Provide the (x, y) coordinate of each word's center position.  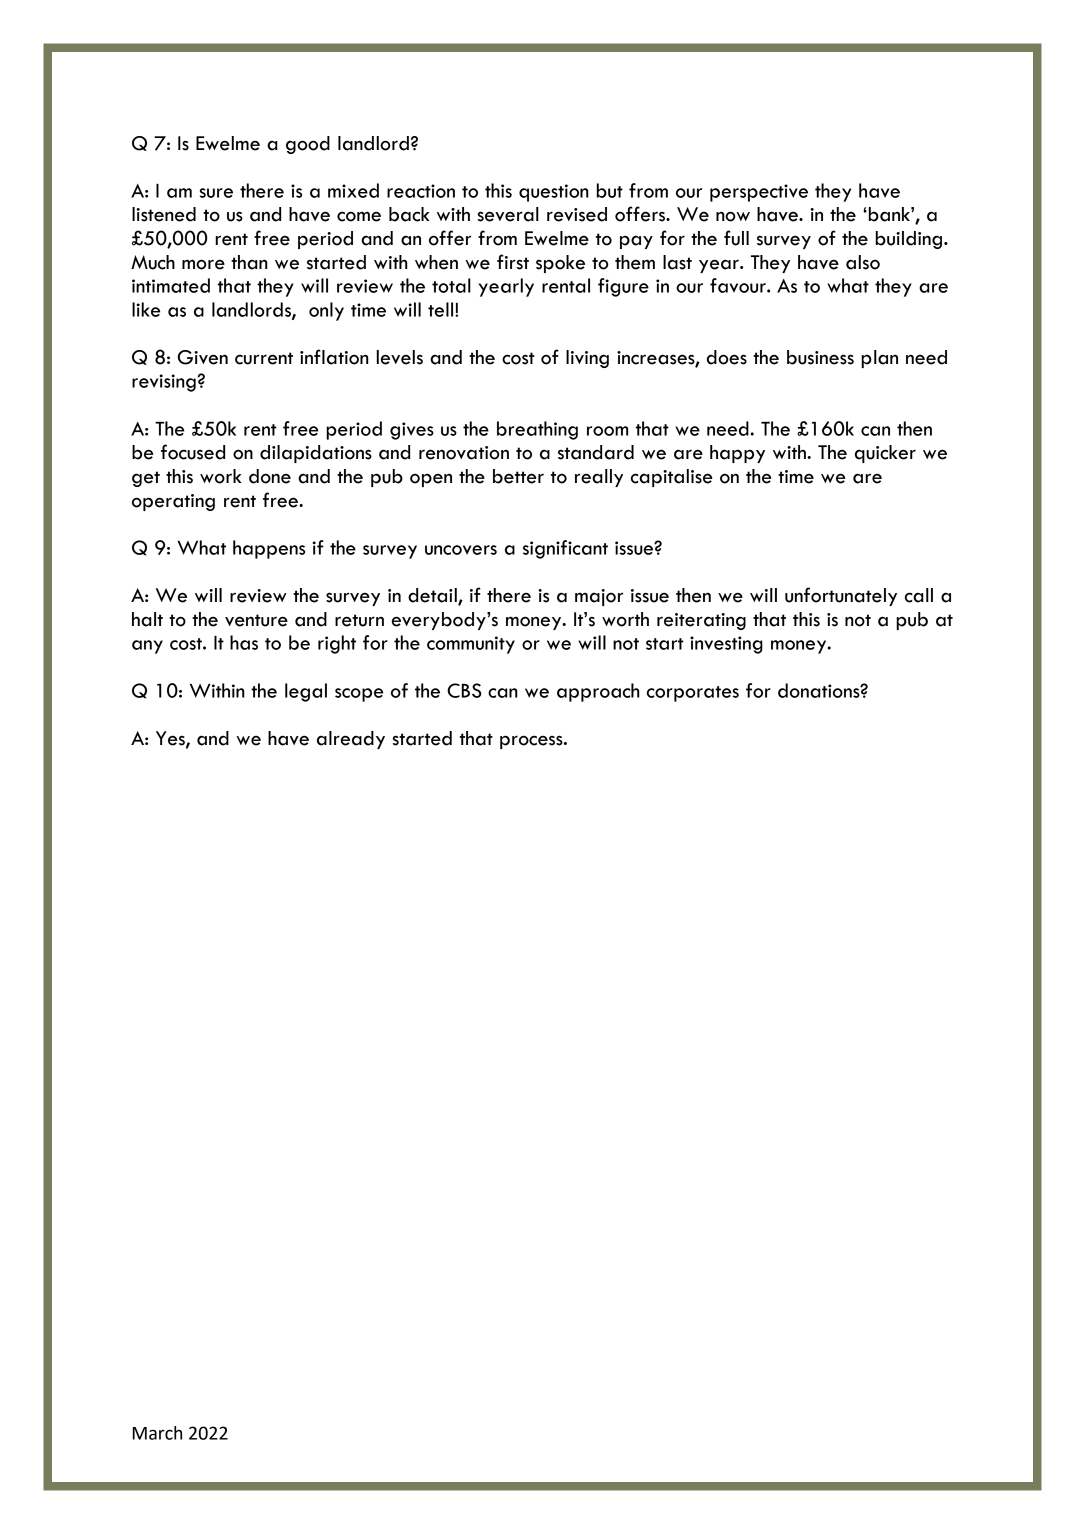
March (157, 1433)
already (351, 740)
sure (216, 193)
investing (726, 645)
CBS (464, 690)
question (554, 193)
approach (598, 692)
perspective (759, 193)
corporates (693, 694)
